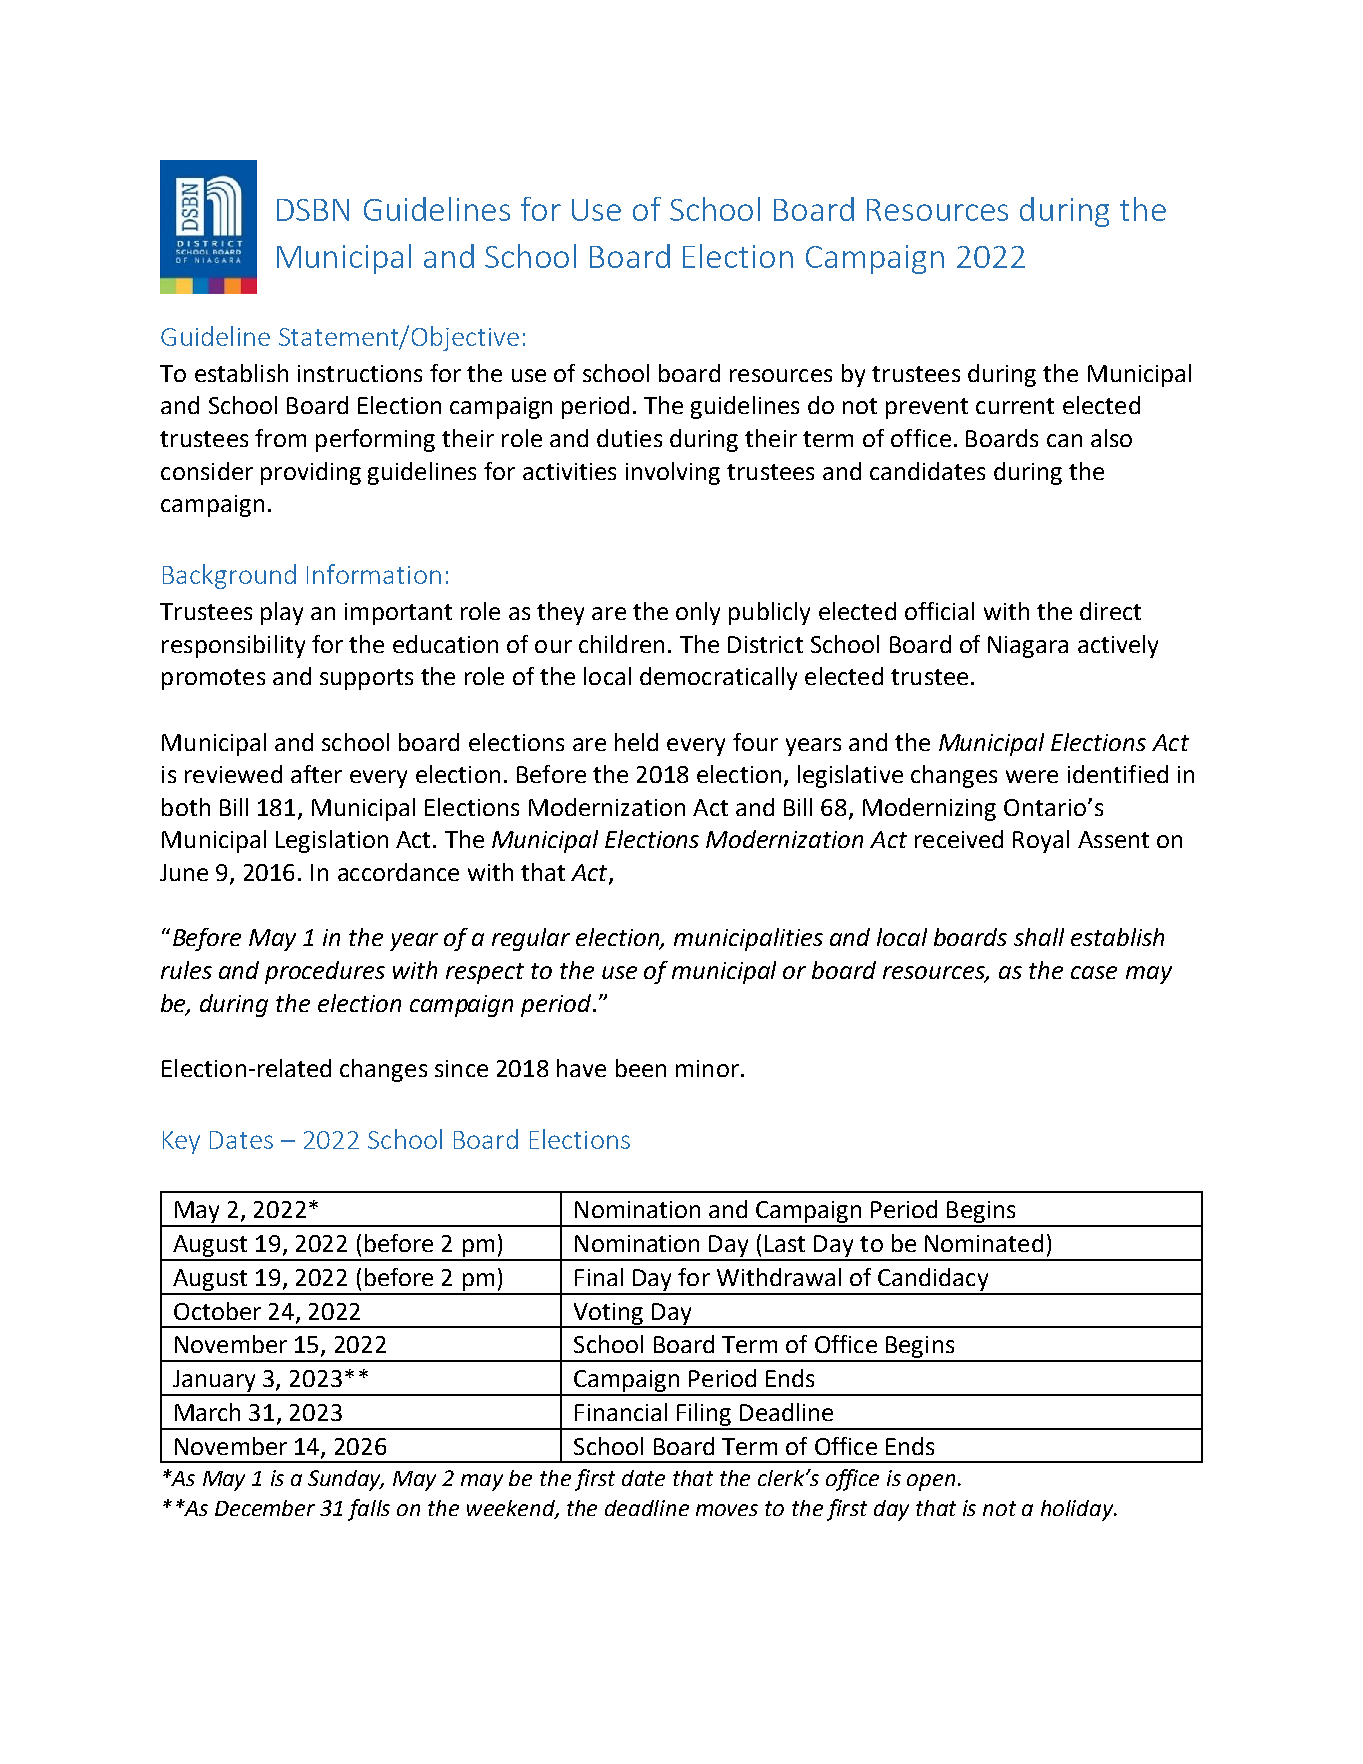  What do you see at coordinates (984, 1243) in the document?
I see `Nominated` at bounding box center [984, 1243].
